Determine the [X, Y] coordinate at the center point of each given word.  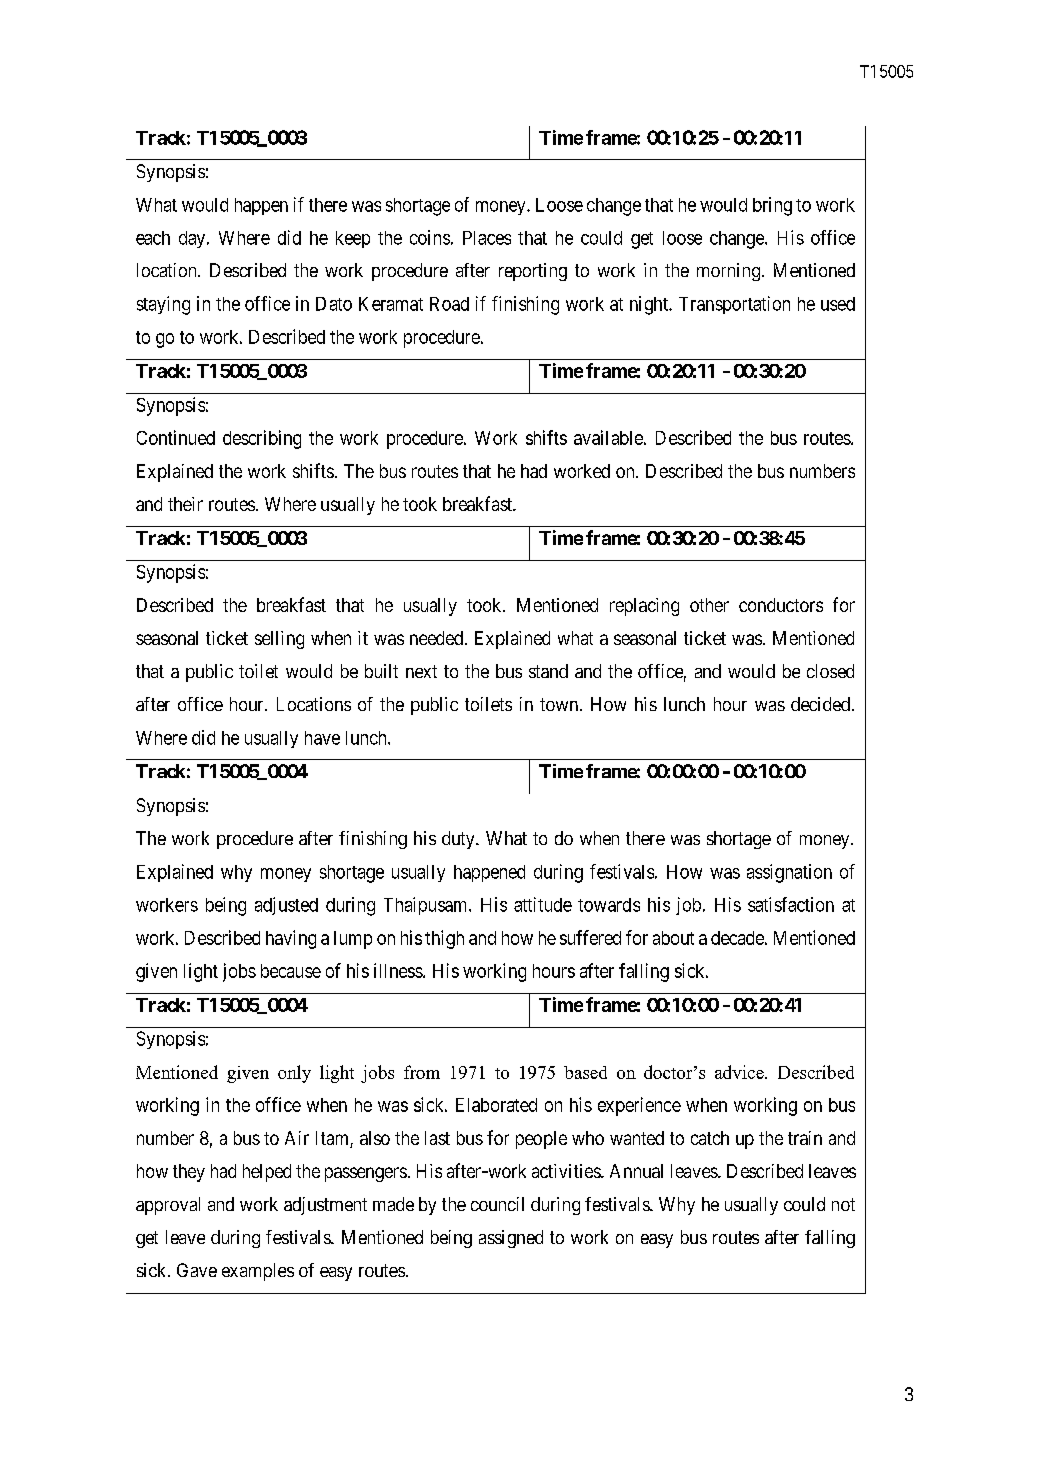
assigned [511, 1239]
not [843, 1204]
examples [258, 1272]
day [193, 239]
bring [772, 206]
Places [487, 238]
